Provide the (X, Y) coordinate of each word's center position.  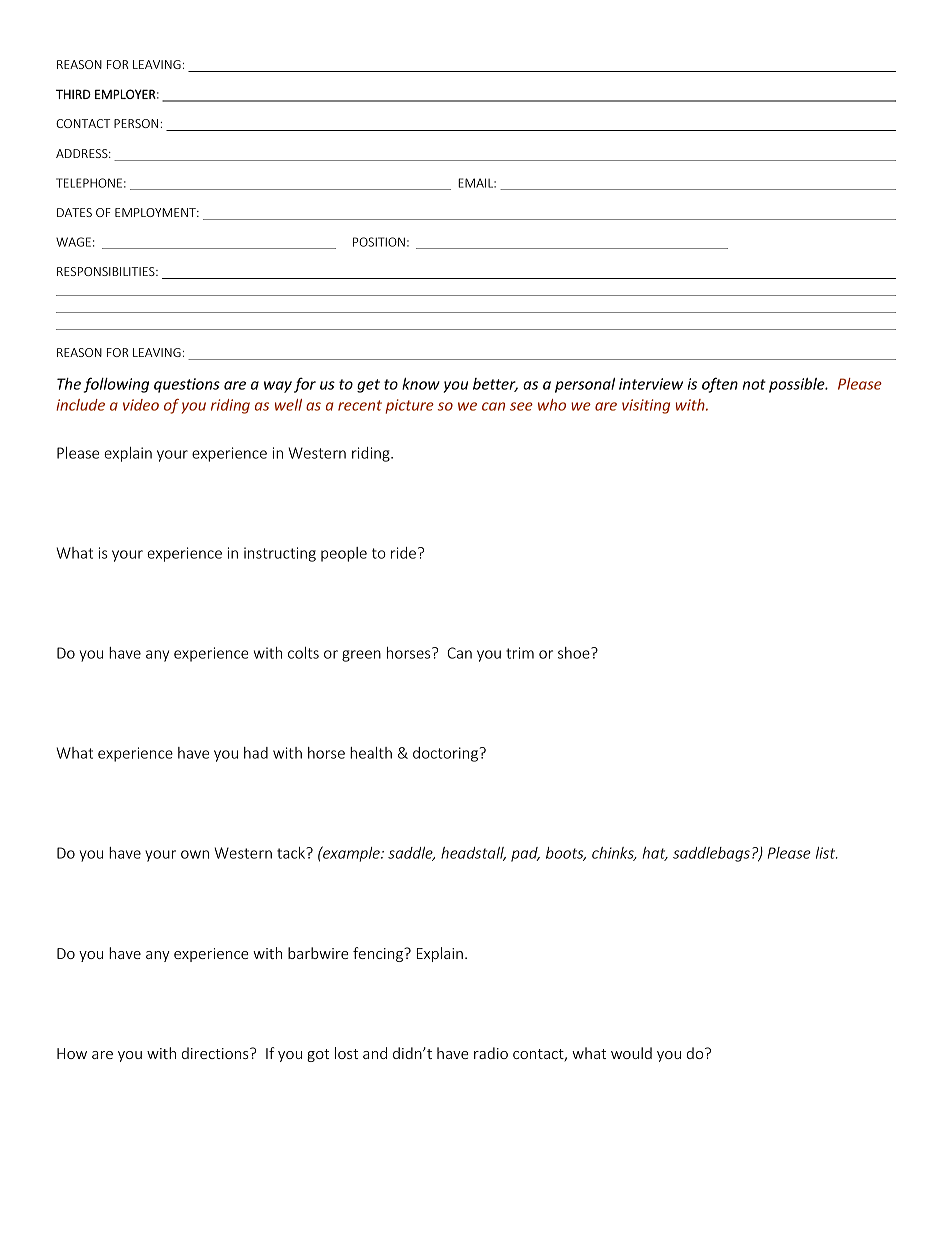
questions (187, 385)
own (195, 854)
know (421, 384)
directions (216, 1053)
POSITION (379, 242)
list (827, 853)
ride (403, 553)
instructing (280, 554)
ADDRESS (83, 153)
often (720, 385)
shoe (575, 653)
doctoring (447, 754)
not (754, 384)
